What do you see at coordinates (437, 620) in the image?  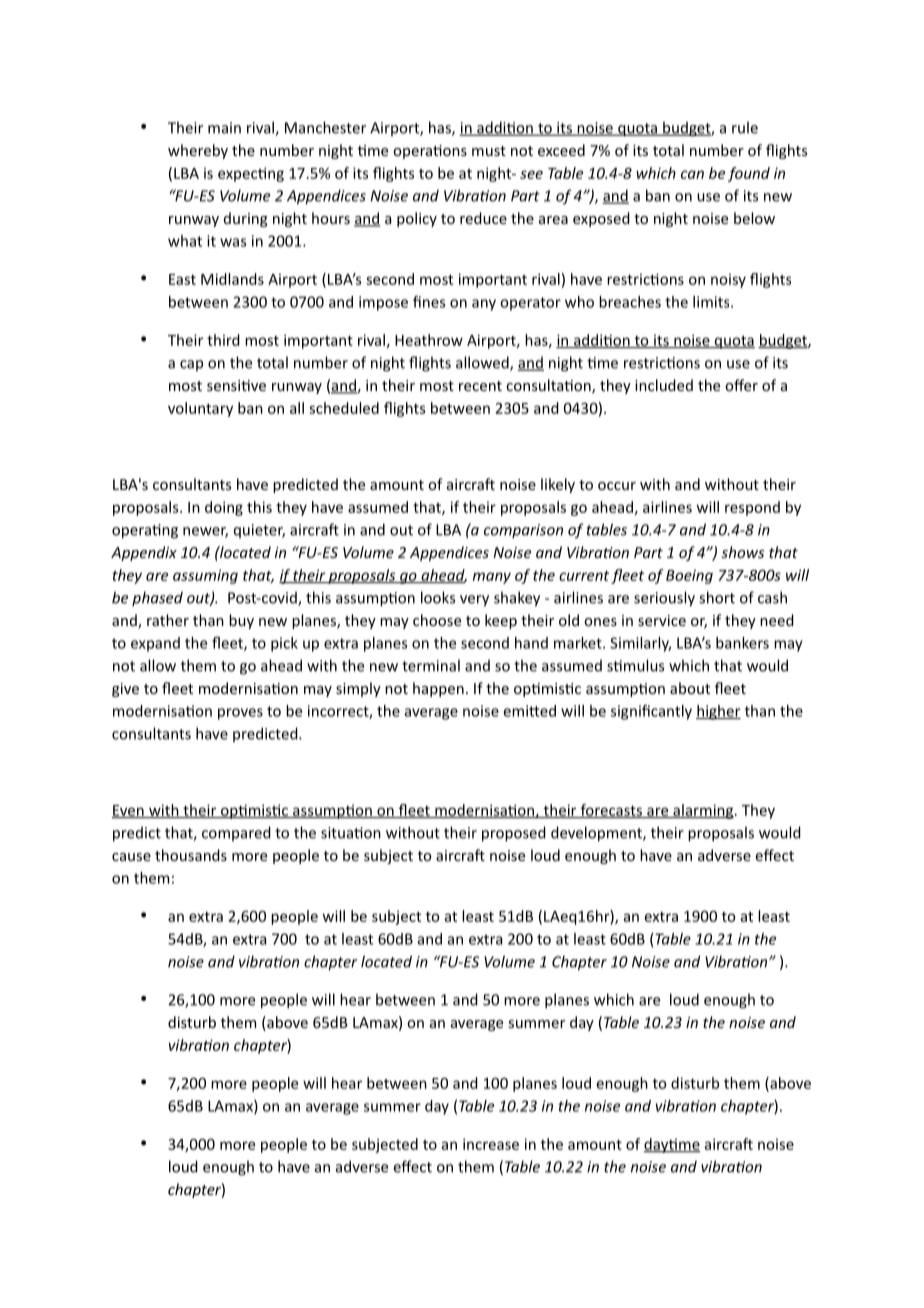 I see `choose` at bounding box center [437, 620].
